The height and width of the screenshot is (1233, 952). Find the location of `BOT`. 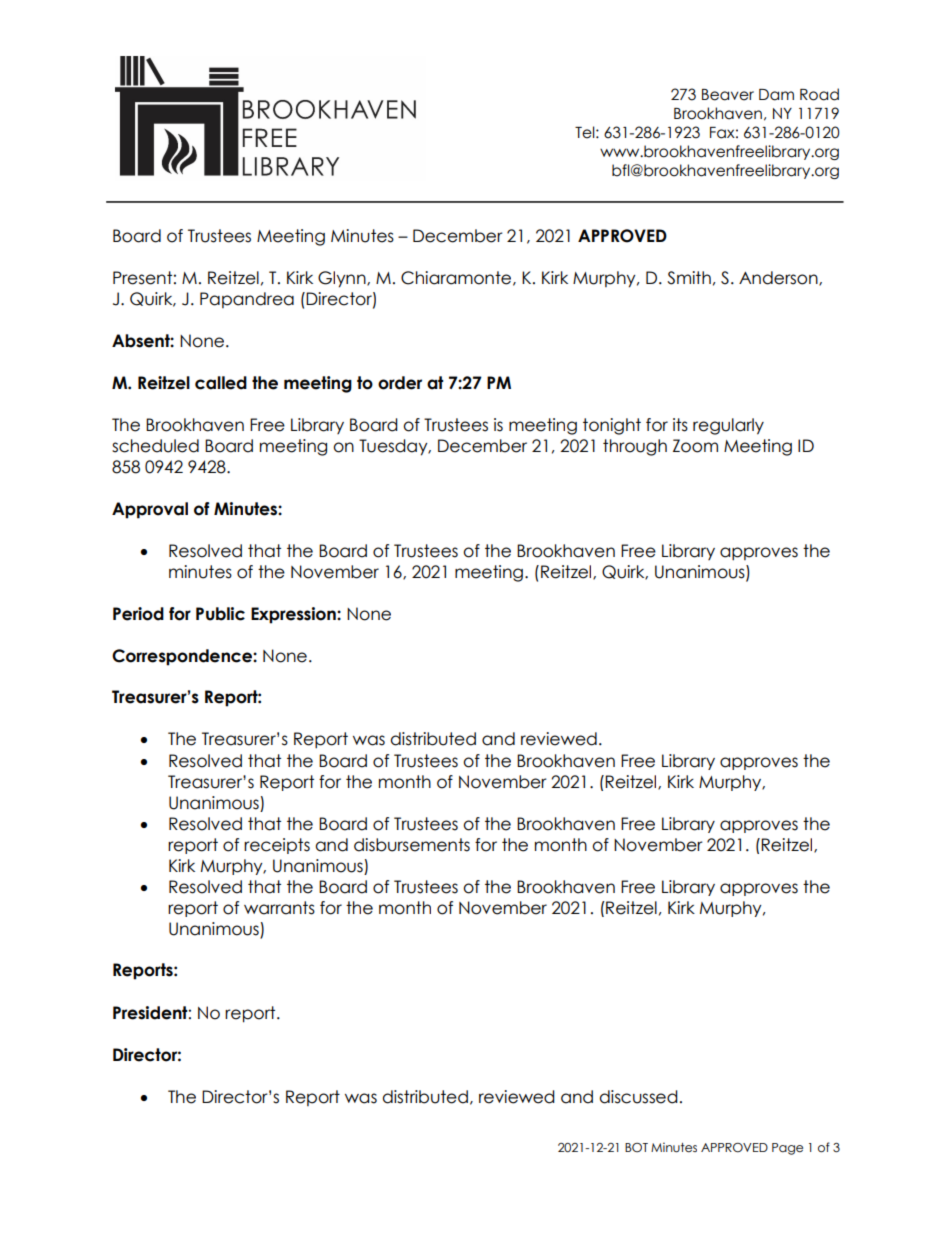

BOT is located at coordinates (636, 1147).
